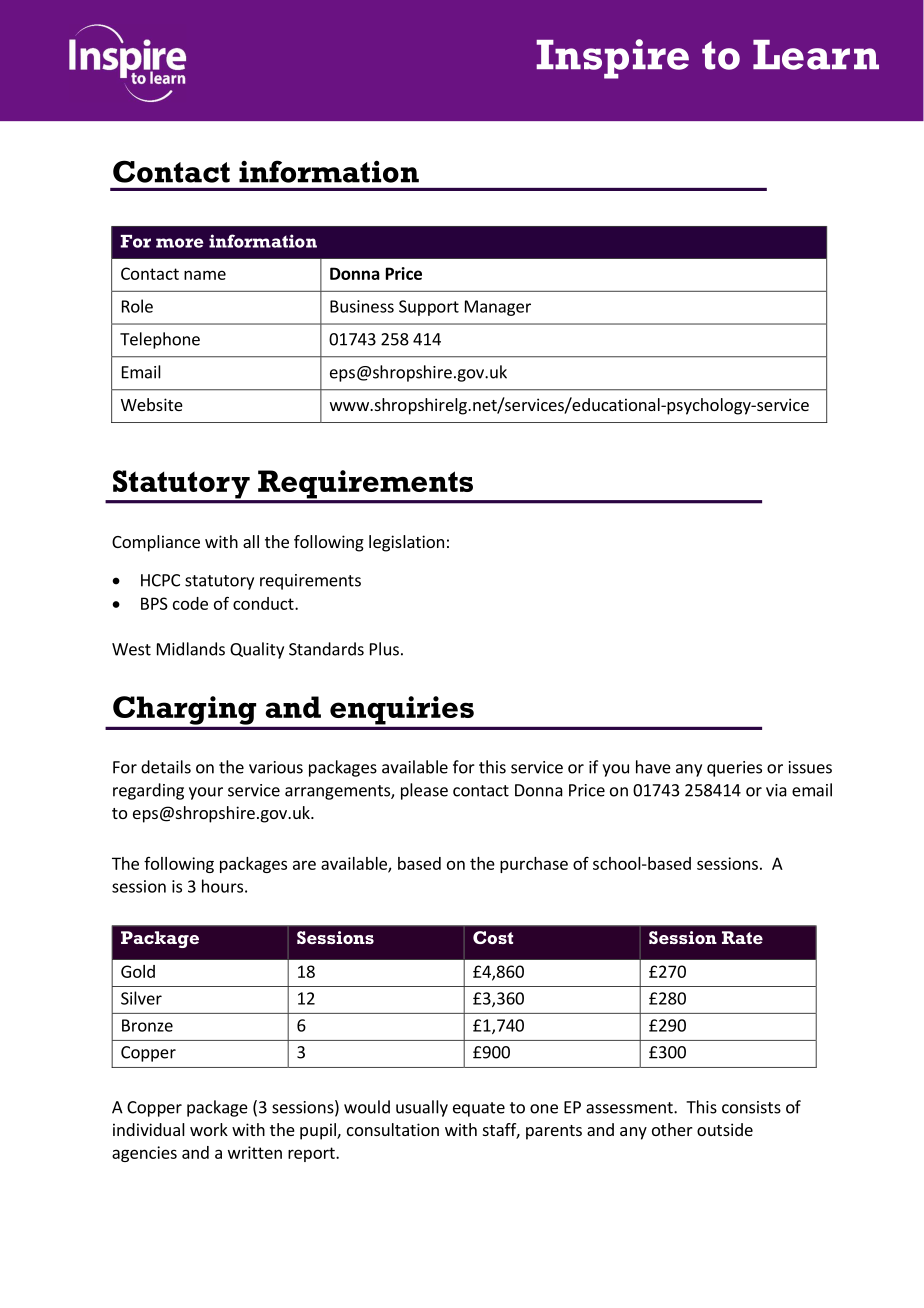 Image resolution: width=924 pixels, height=1308 pixels. What do you see at coordinates (206, 793) in the screenshot?
I see `your` at bounding box center [206, 793].
